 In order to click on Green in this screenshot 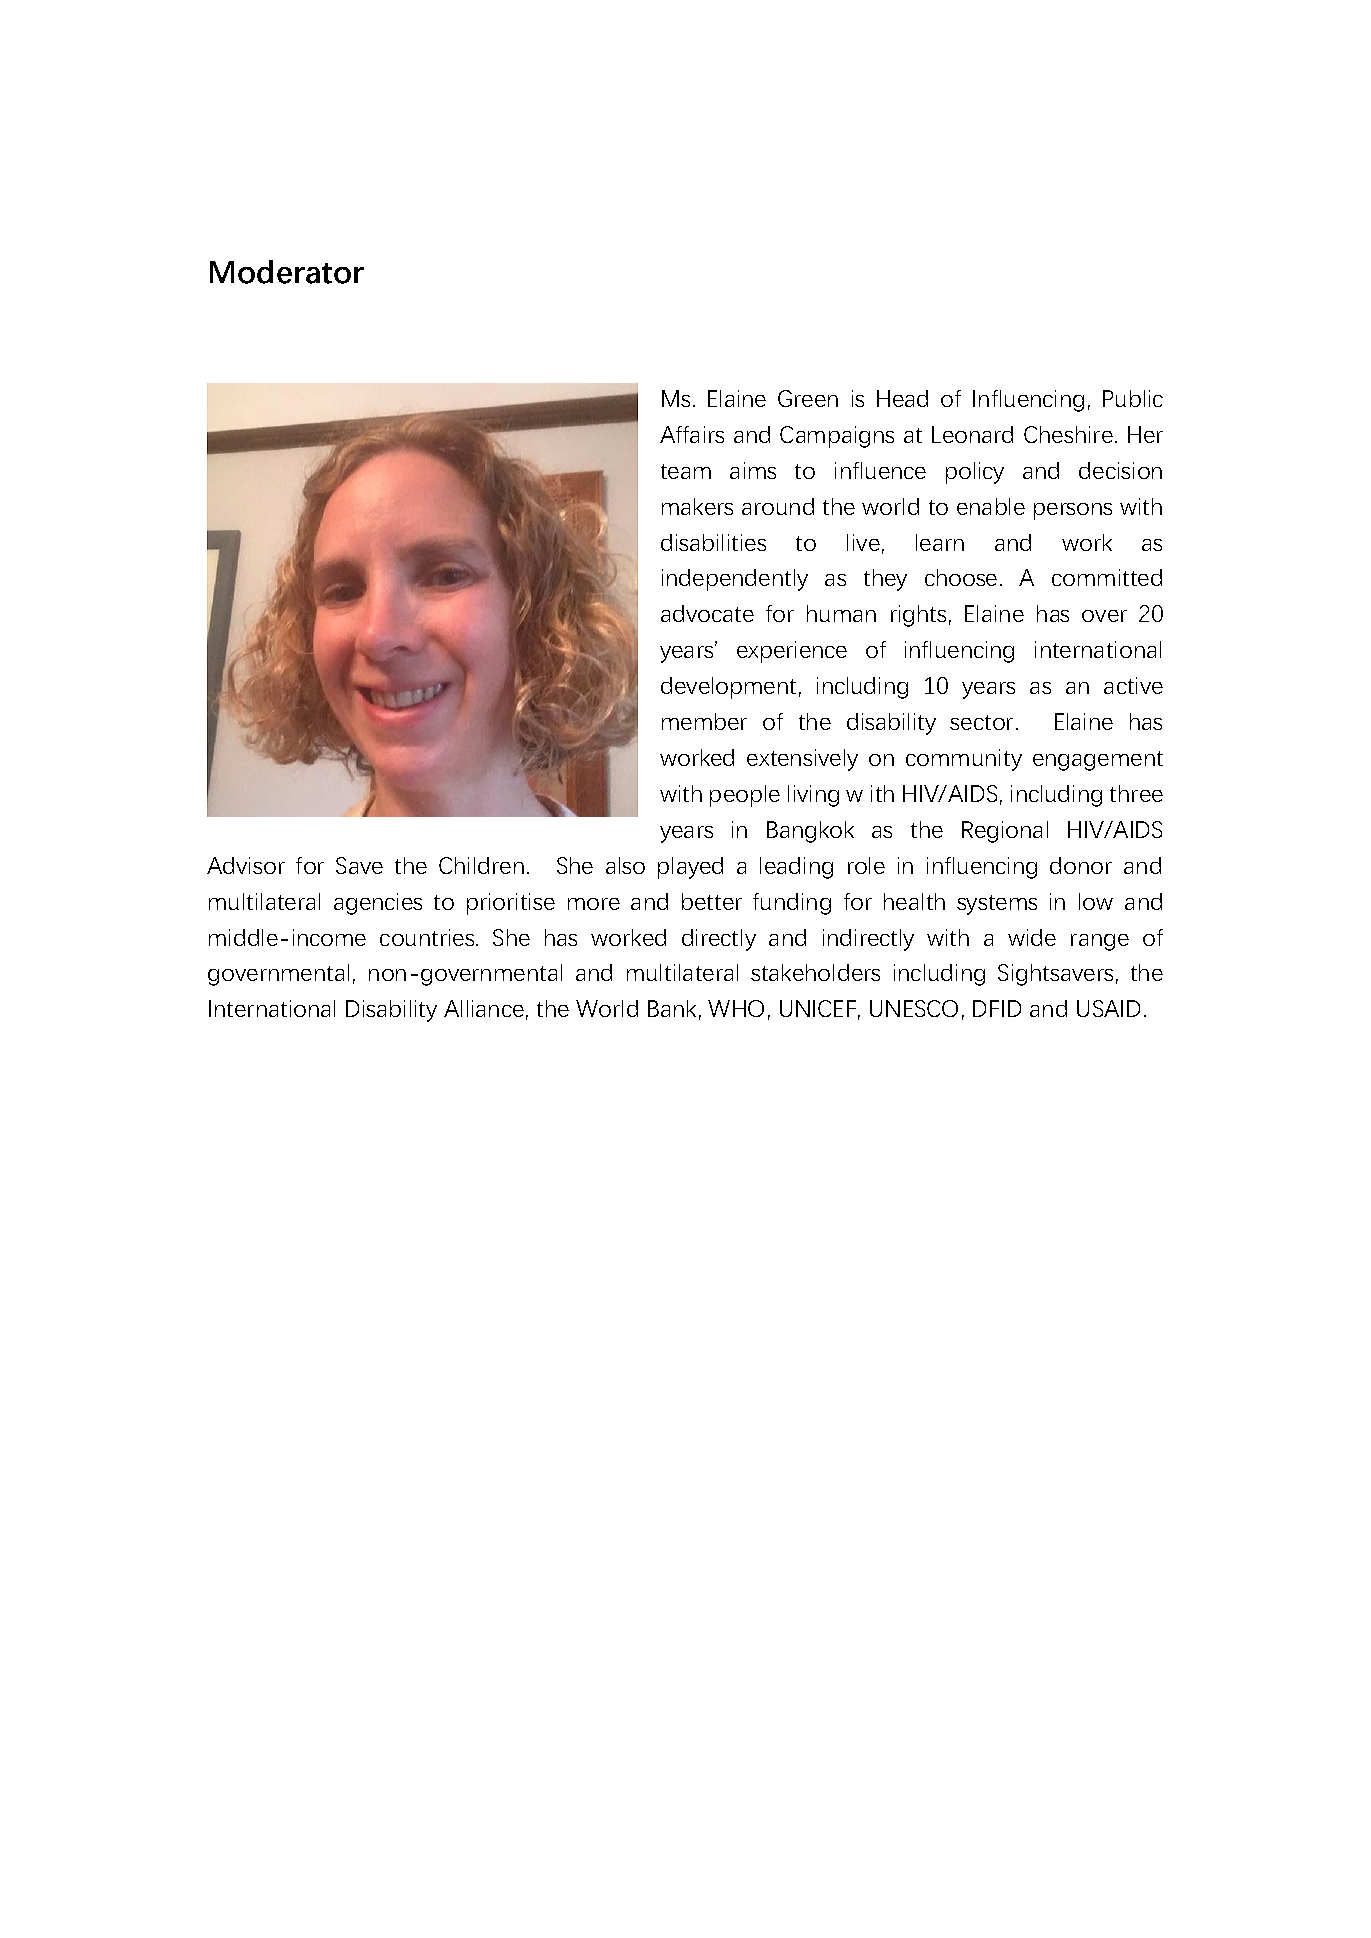, I will do `click(808, 398)`.
